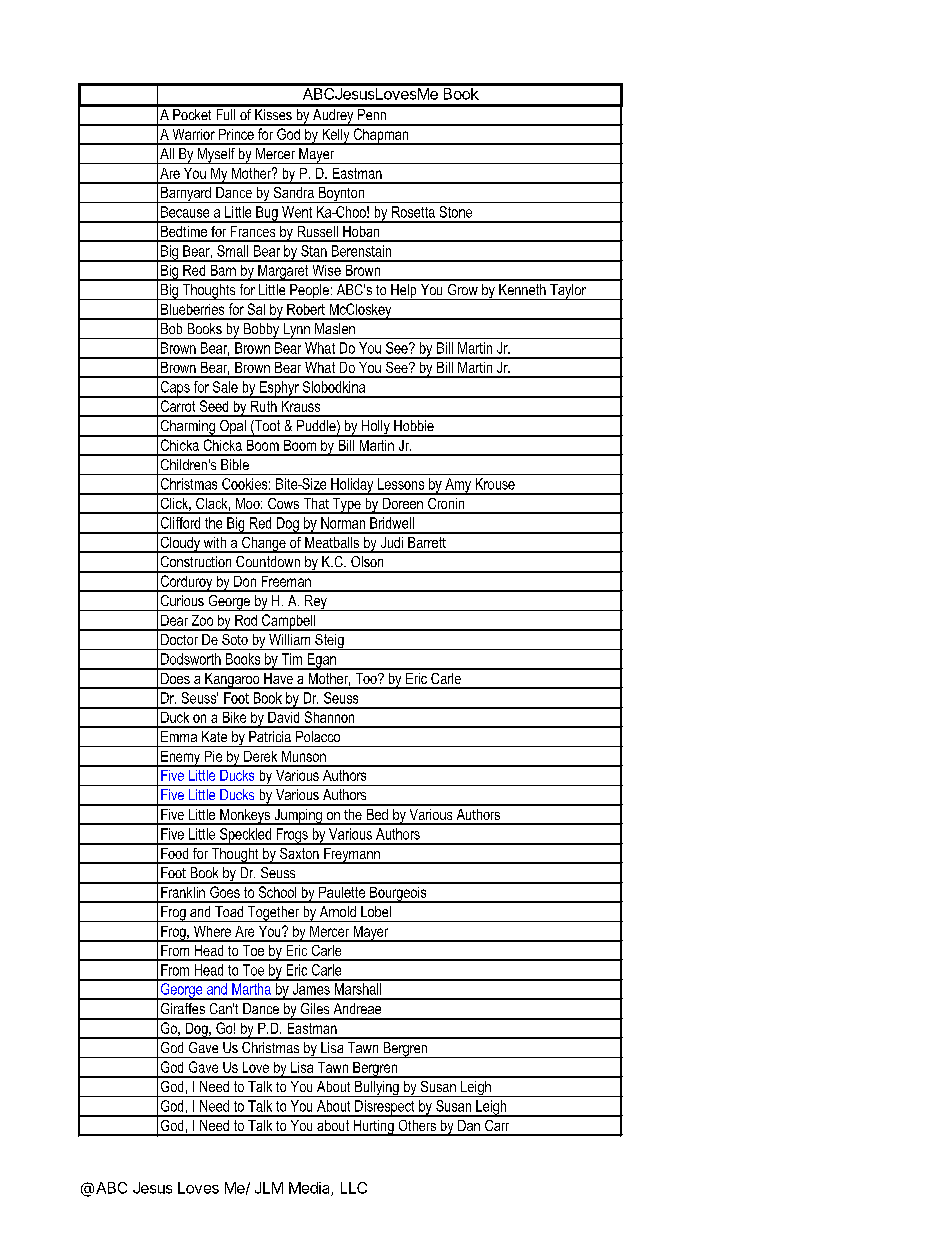  What do you see at coordinates (404, 292) in the screenshot?
I see `Help` at bounding box center [404, 292].
